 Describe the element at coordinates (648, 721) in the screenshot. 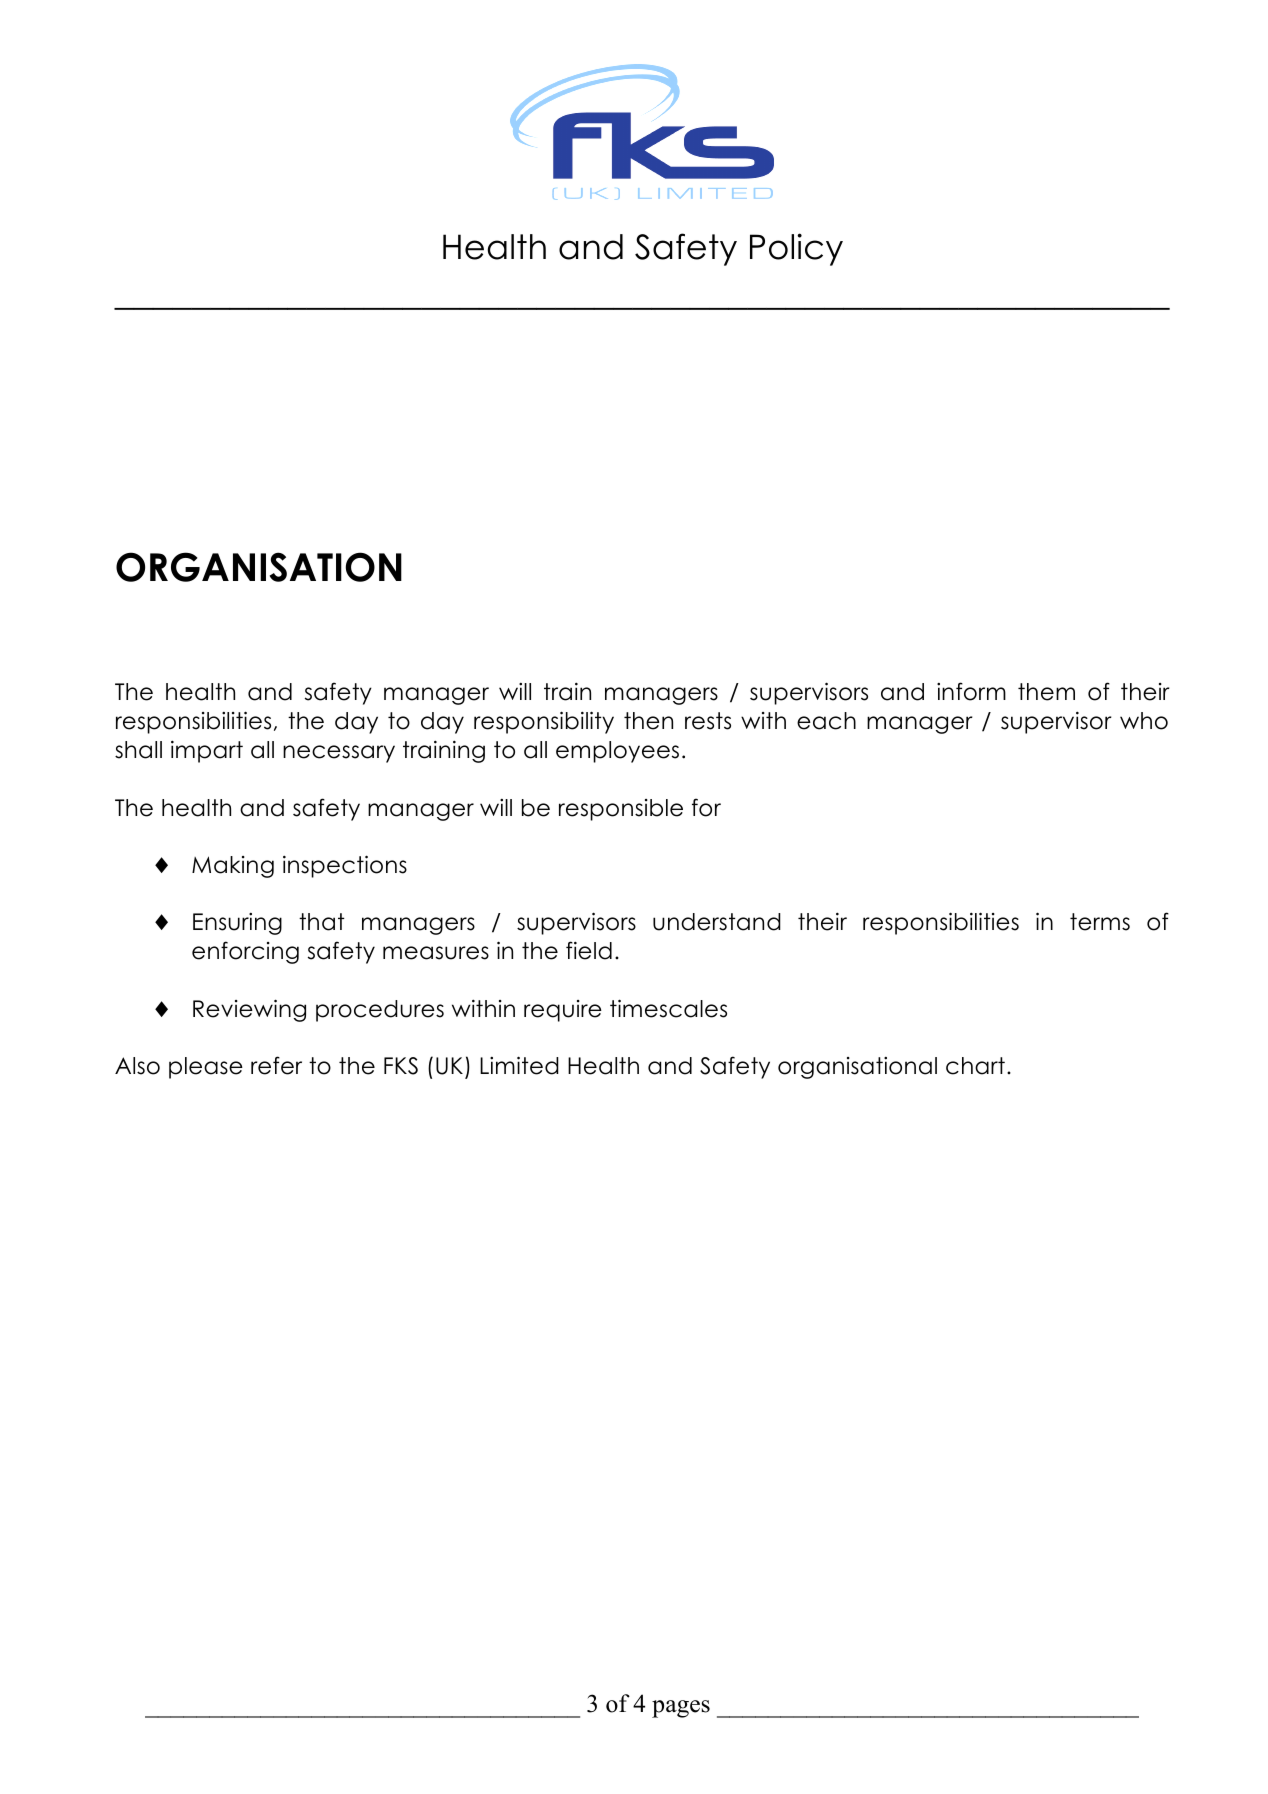

I see `then` at that location.
